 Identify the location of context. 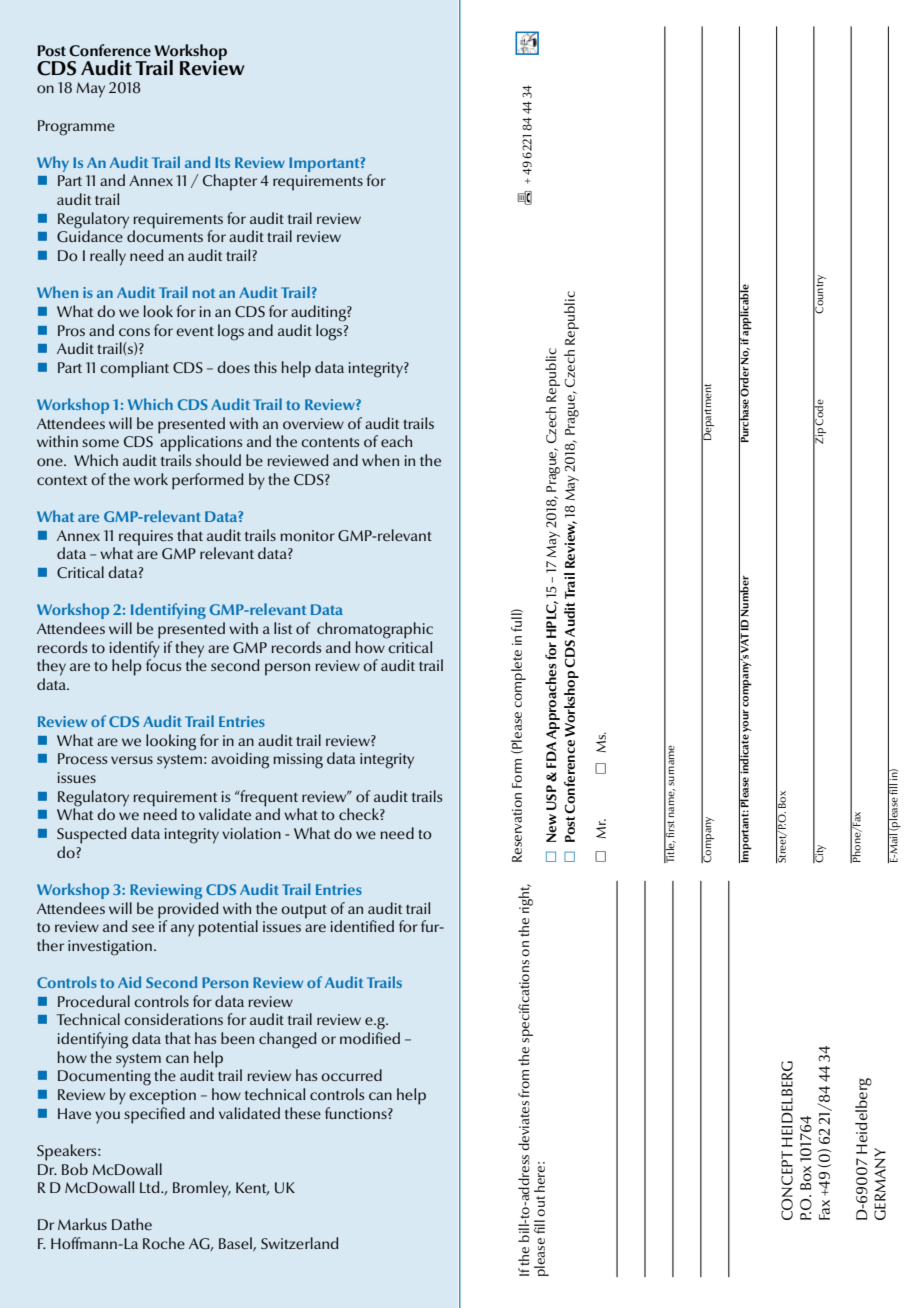
(62, 481).
